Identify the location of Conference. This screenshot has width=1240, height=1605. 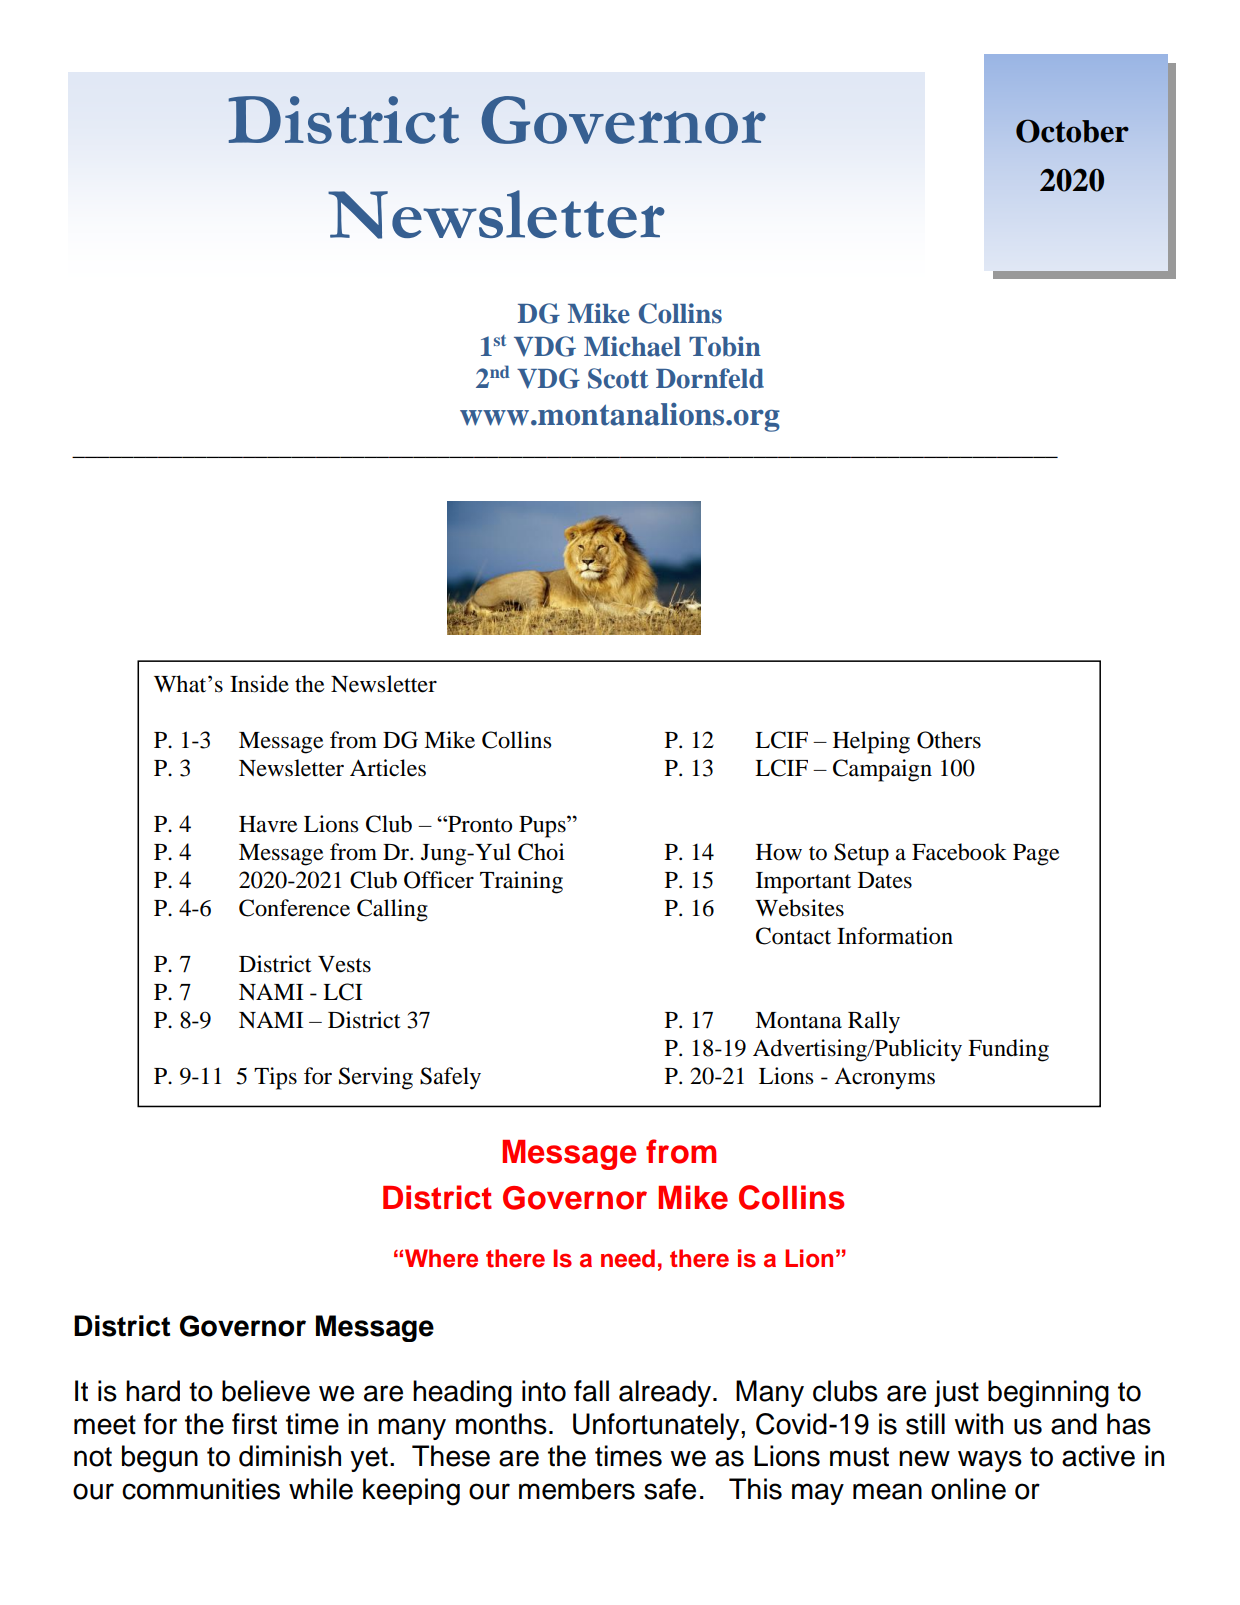
(294, 908).
